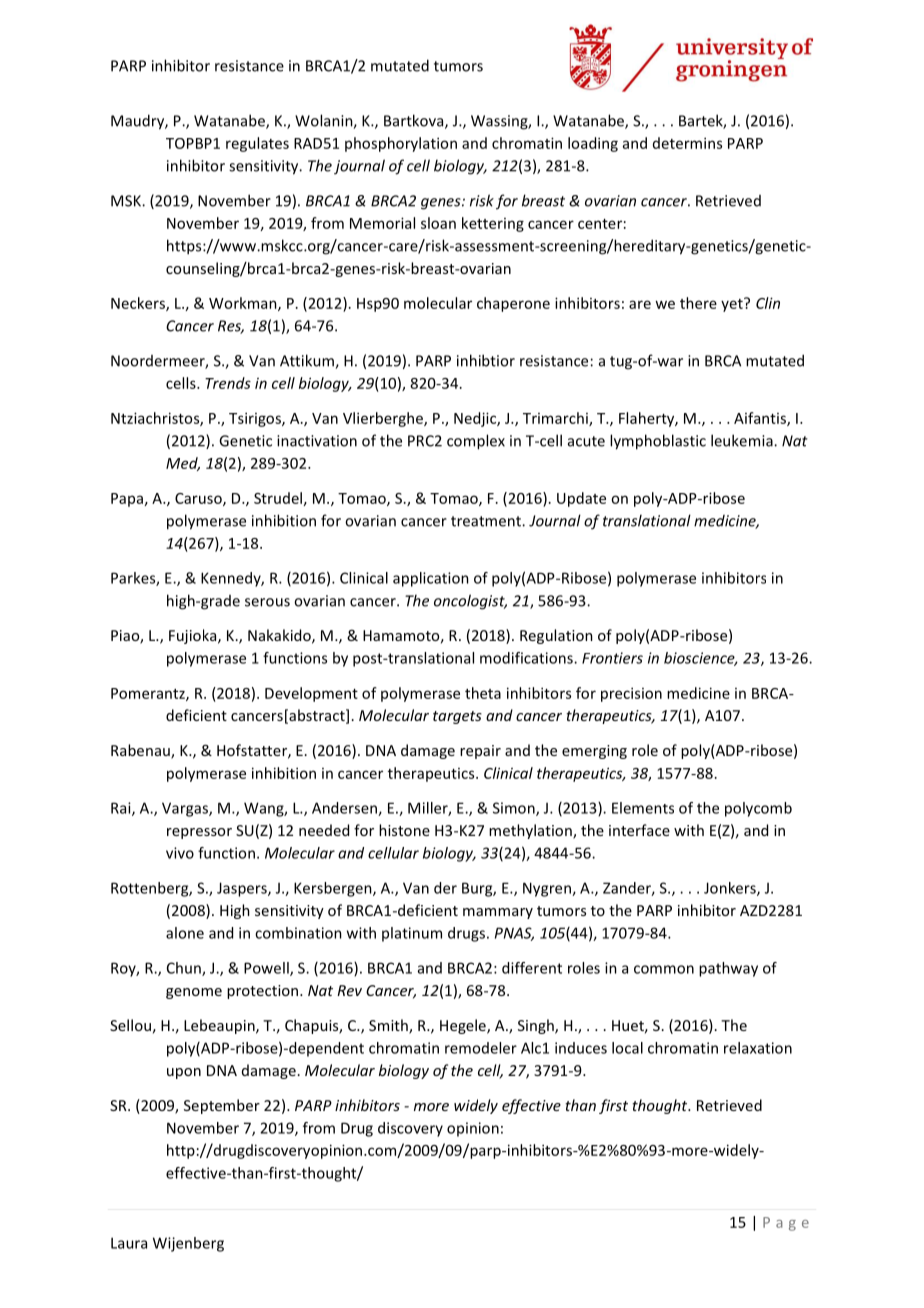 This page has width=924, height=1308. What do you see at coordinates (487, 521) in the page?
I see `treatment` at bounding box center [487, 521].
